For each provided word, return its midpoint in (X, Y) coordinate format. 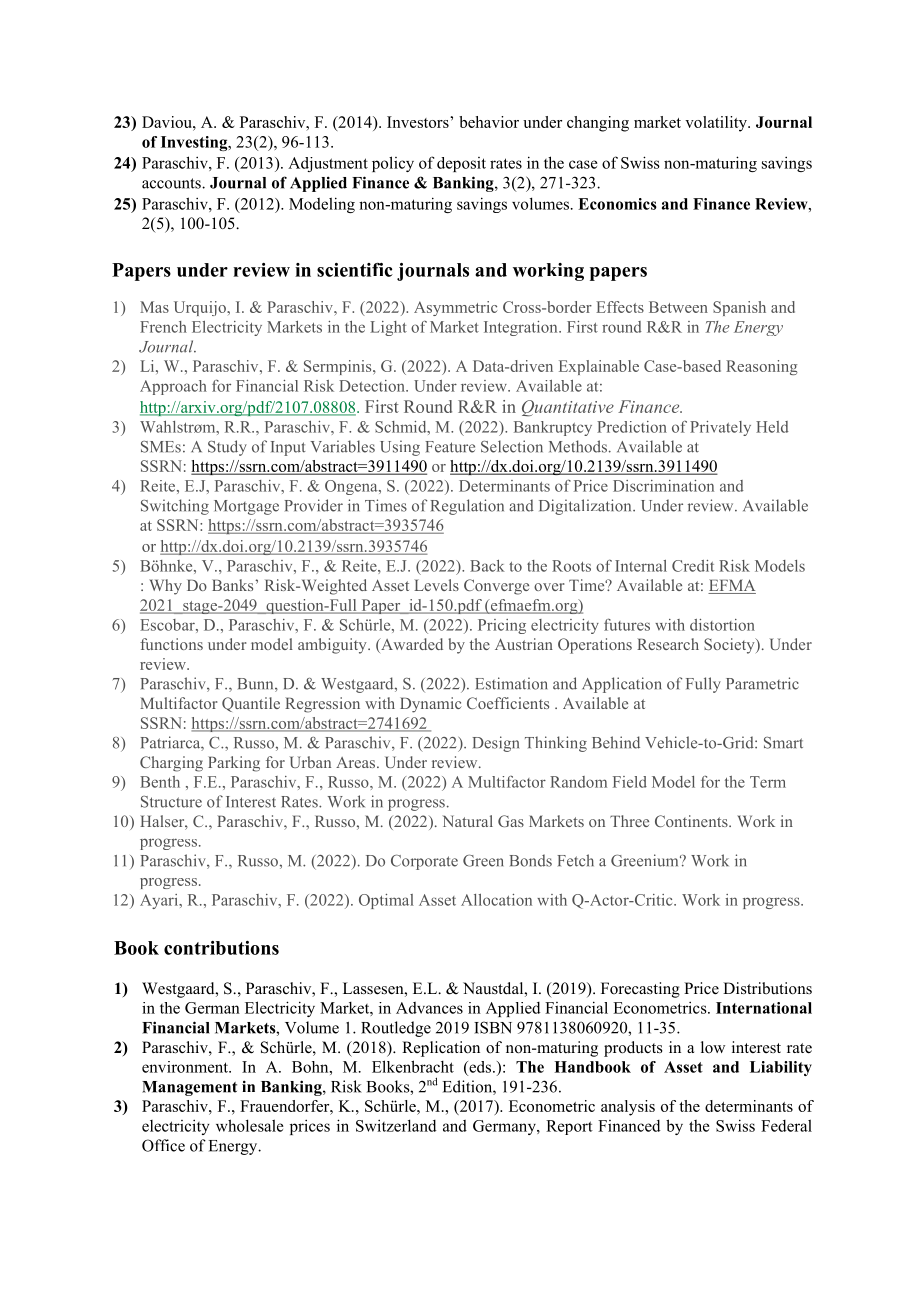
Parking (234, 764)
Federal (786, 1125)
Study (227, 448)
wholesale (250, 1125)
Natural (467, 821)
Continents (692, 821)
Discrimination (663, 486)
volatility (717, 124)
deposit (461, 164)
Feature (450, 447)
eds (480, 1067)
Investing (195, 143)
